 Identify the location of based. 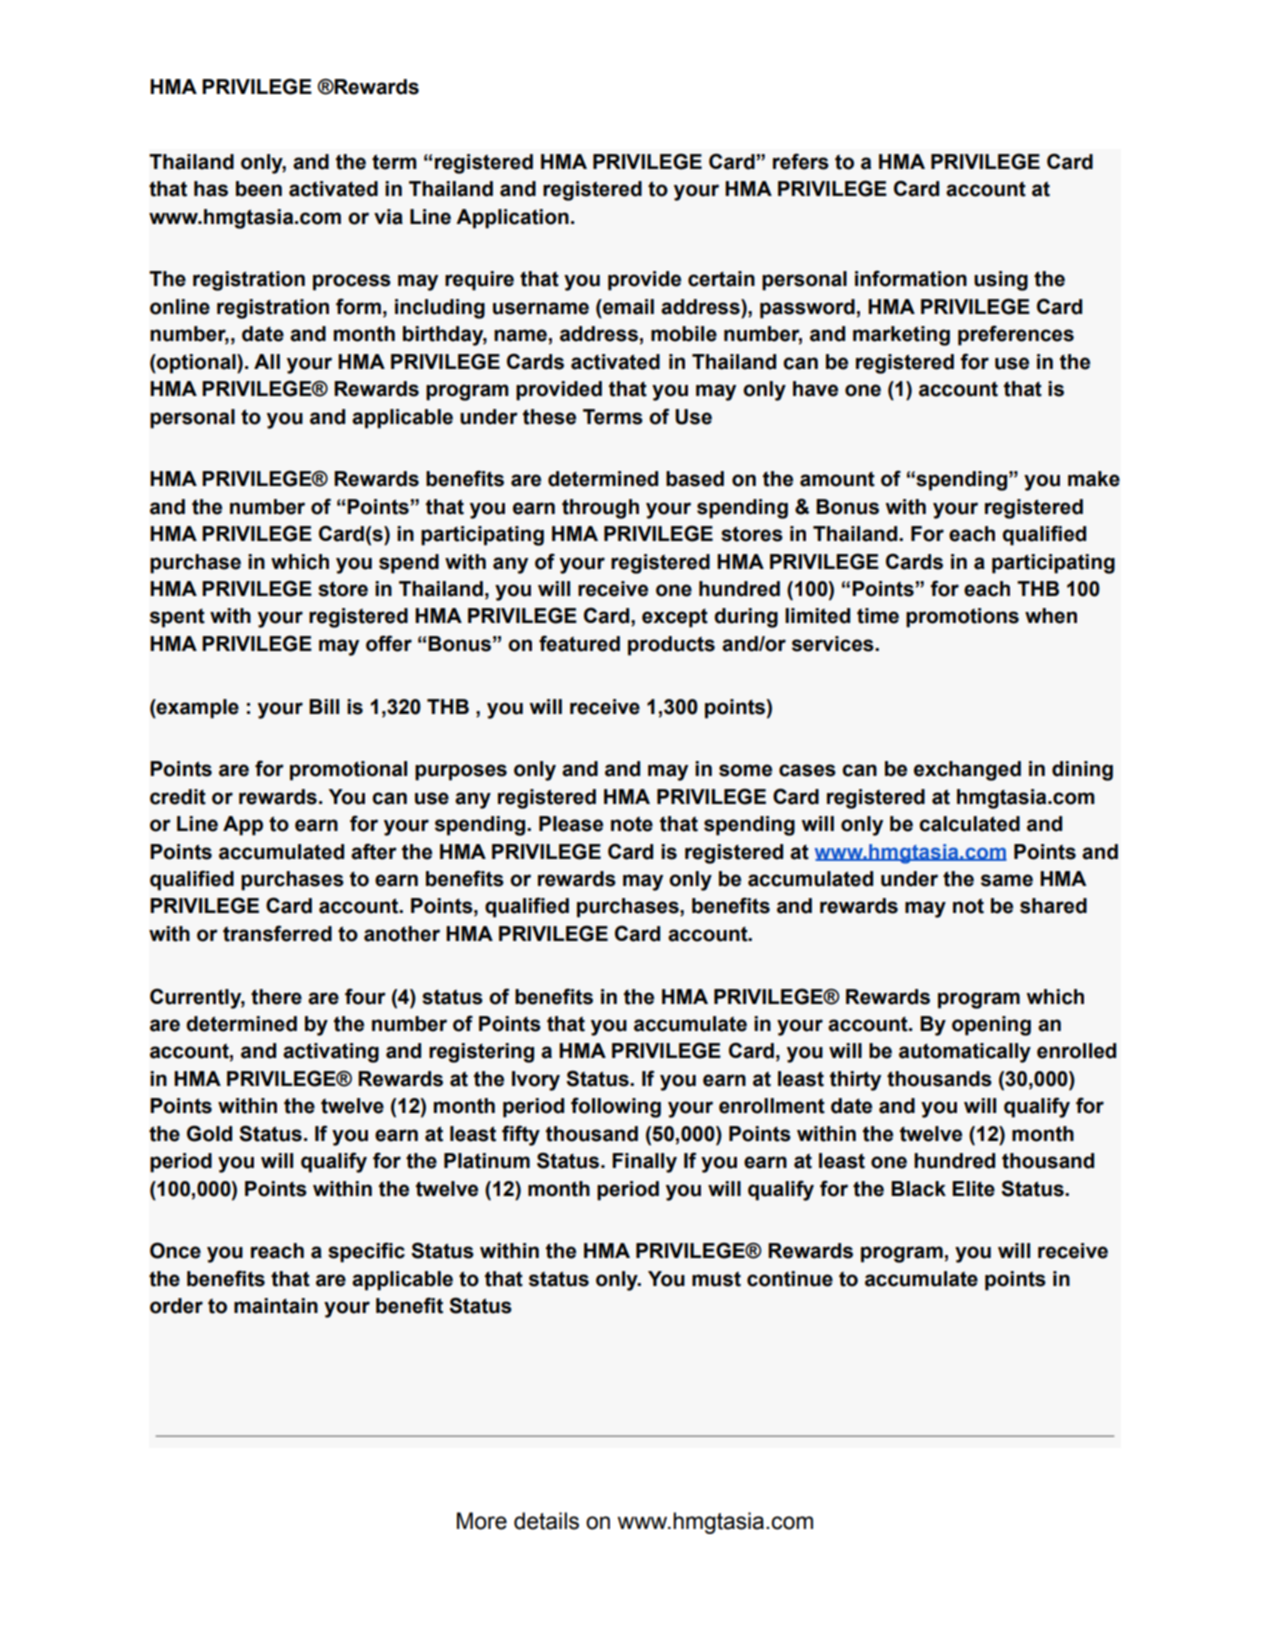
(695, 479).
